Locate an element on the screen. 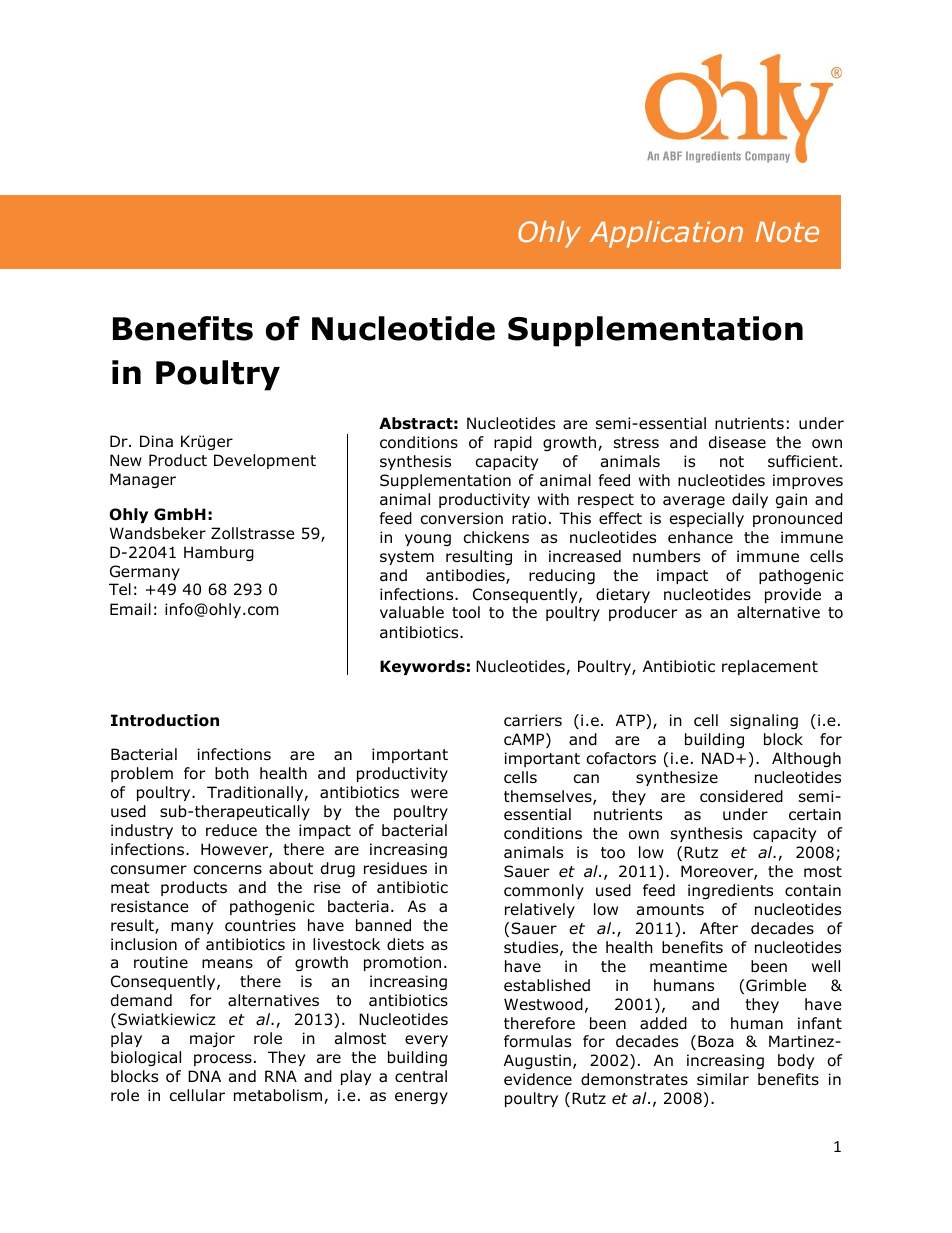  replacement is located at coordinates (770, 667).
